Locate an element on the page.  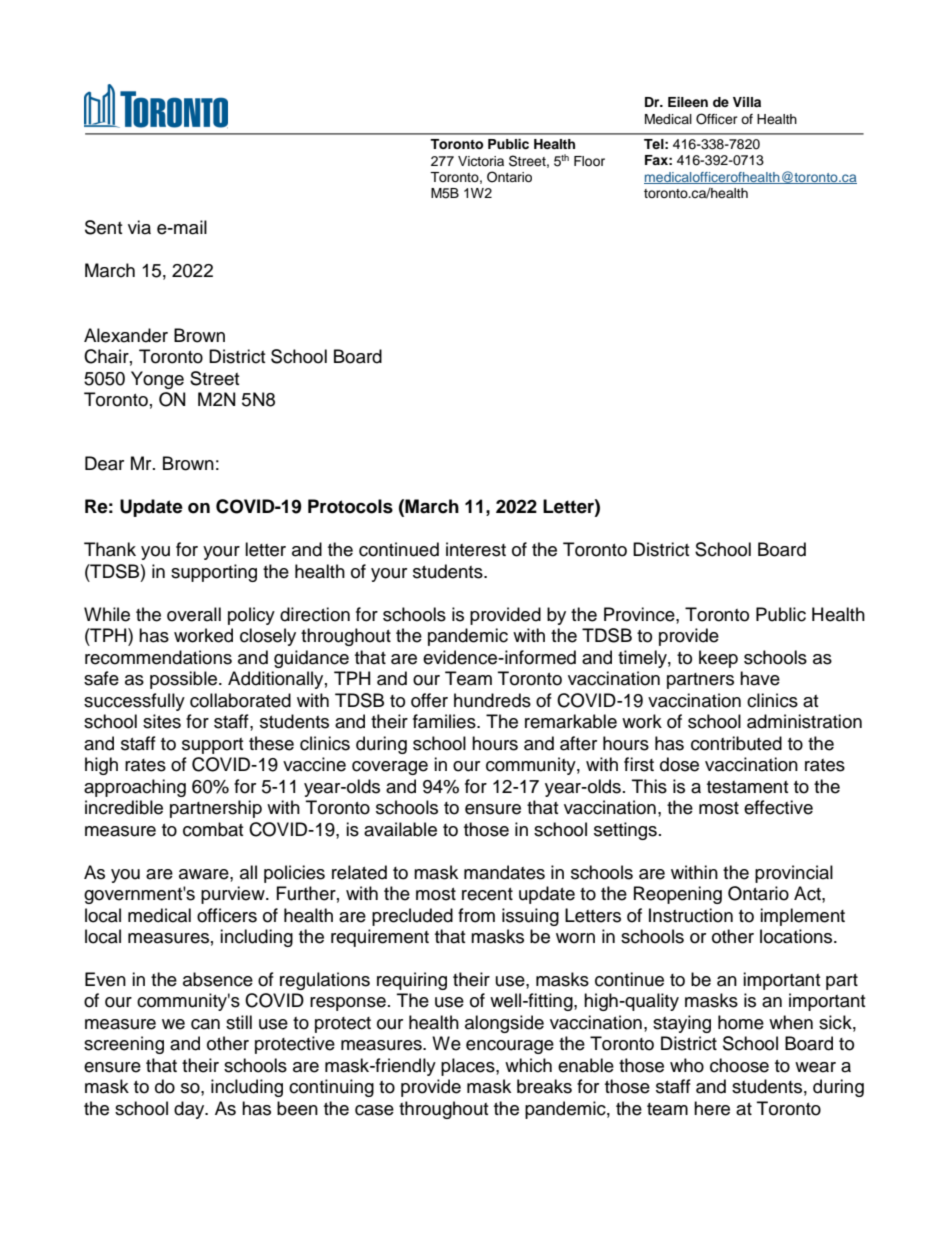
interest is located at coordinates (476, 549).
